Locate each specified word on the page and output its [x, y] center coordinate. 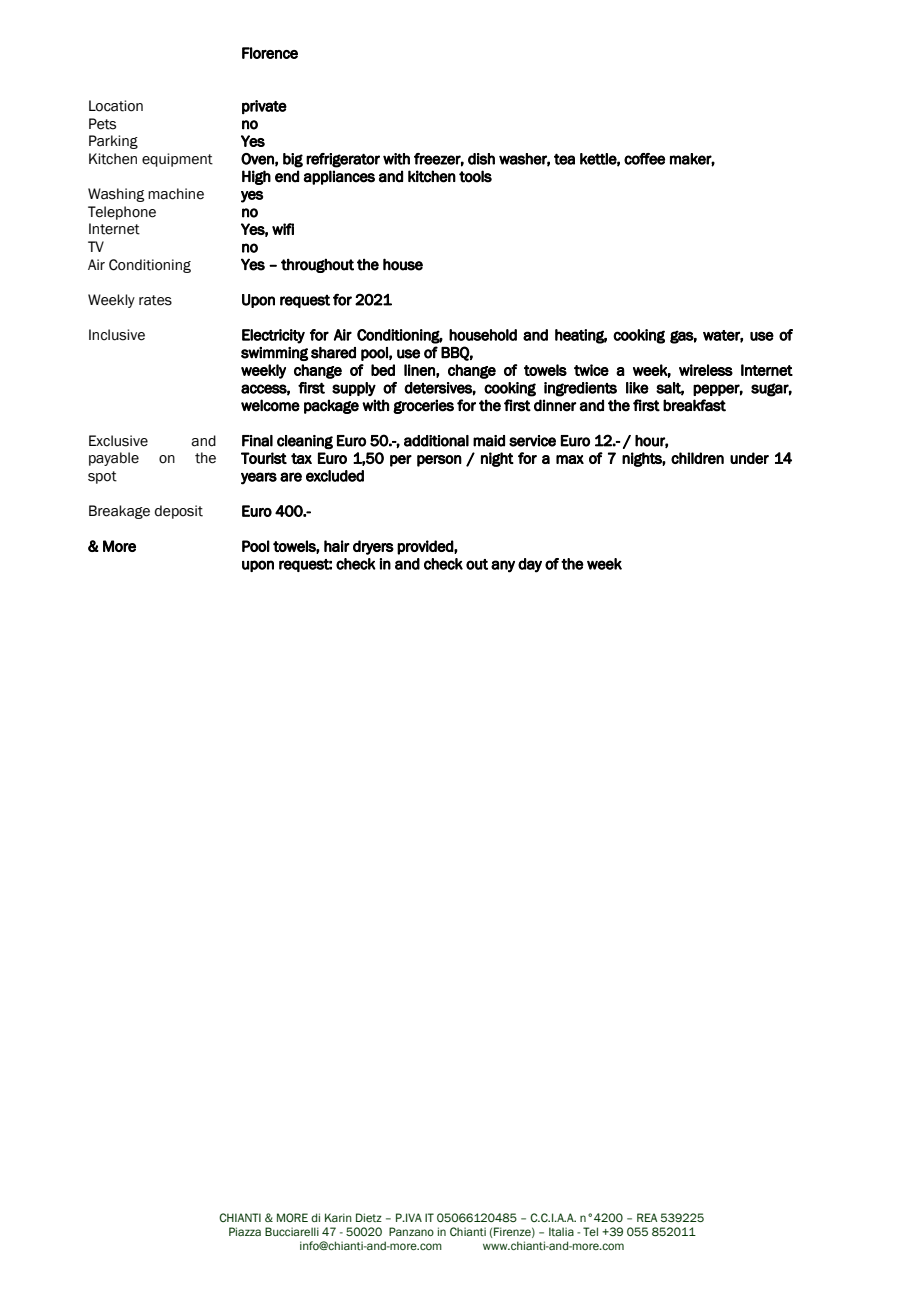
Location [116, 106]
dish [481, 159]
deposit [179, 512]
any [503, 566]
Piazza [245, 1231]
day [530, 565]
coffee [644, 159]
